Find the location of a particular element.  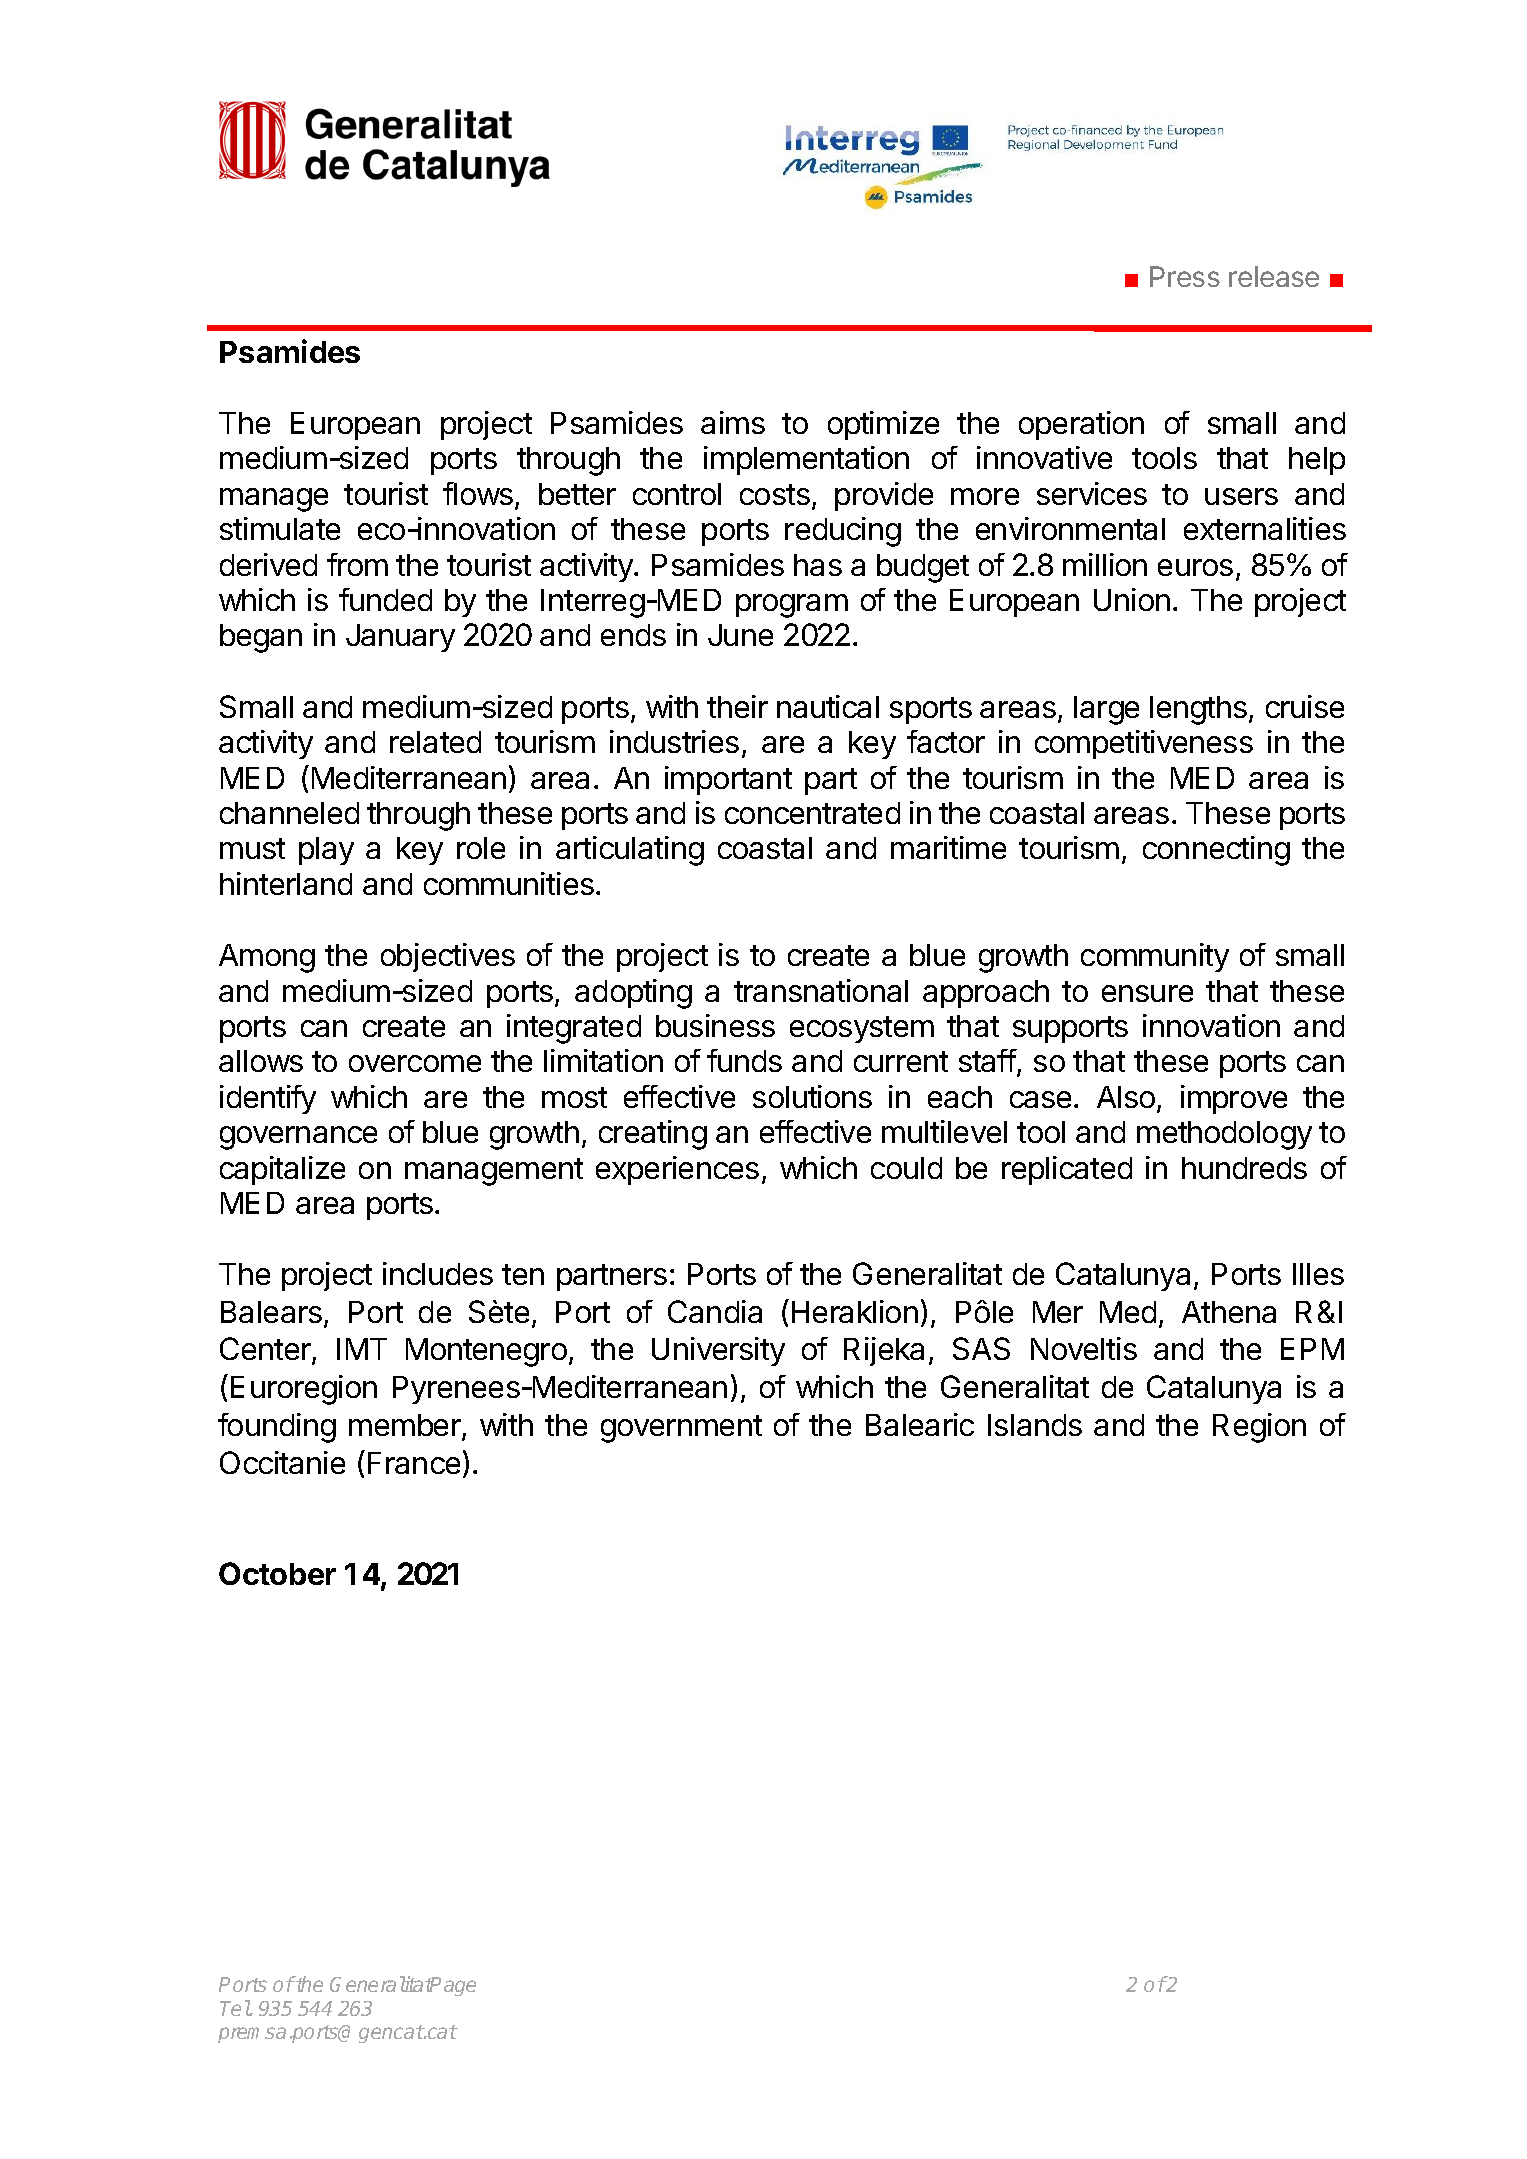

Press is located at coordinates (1185, 276).
